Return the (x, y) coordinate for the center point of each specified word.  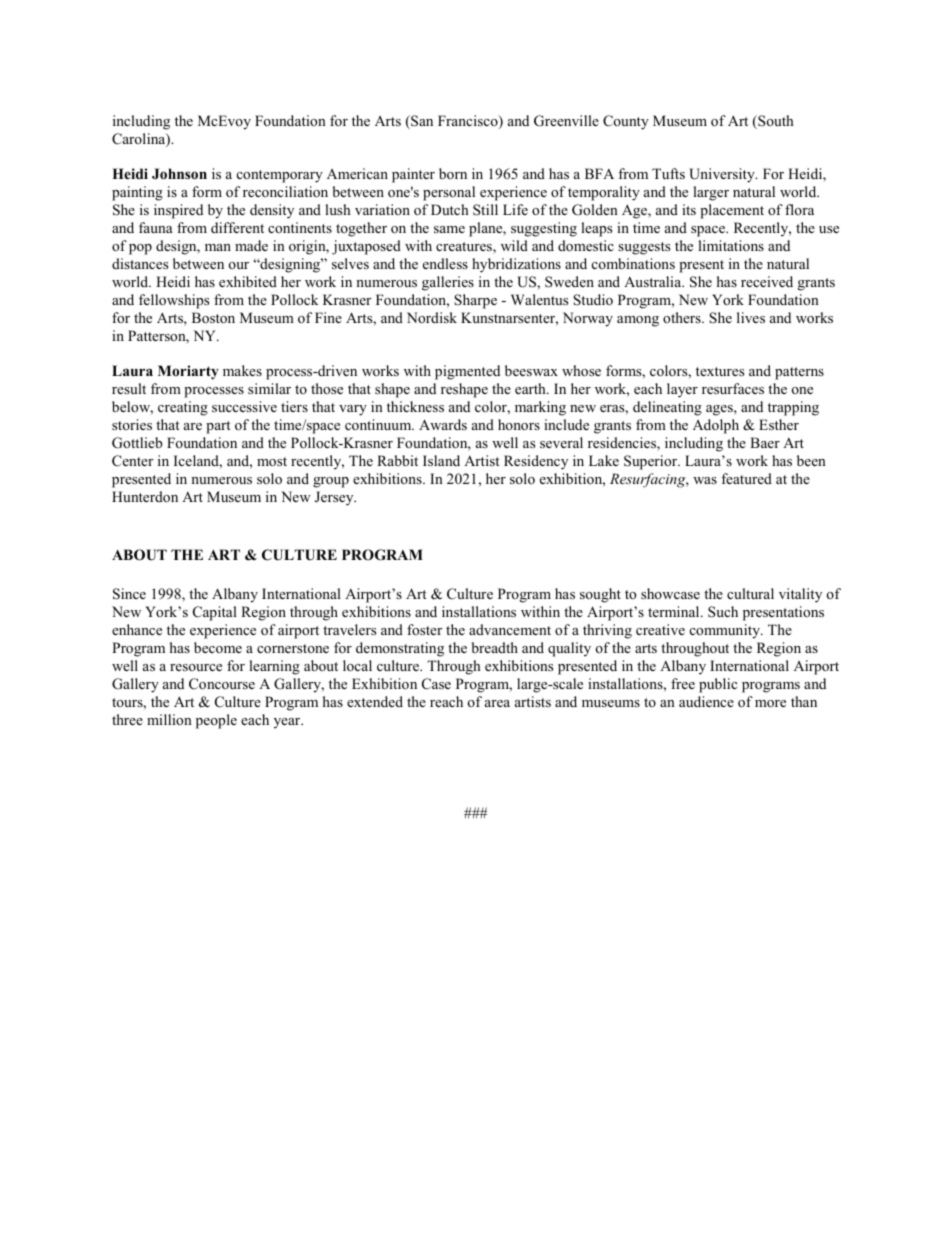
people (216, 721)
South (775, 122)
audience (706, 701)
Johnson (179, 174)
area (497, 703)
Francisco (469, 122)
